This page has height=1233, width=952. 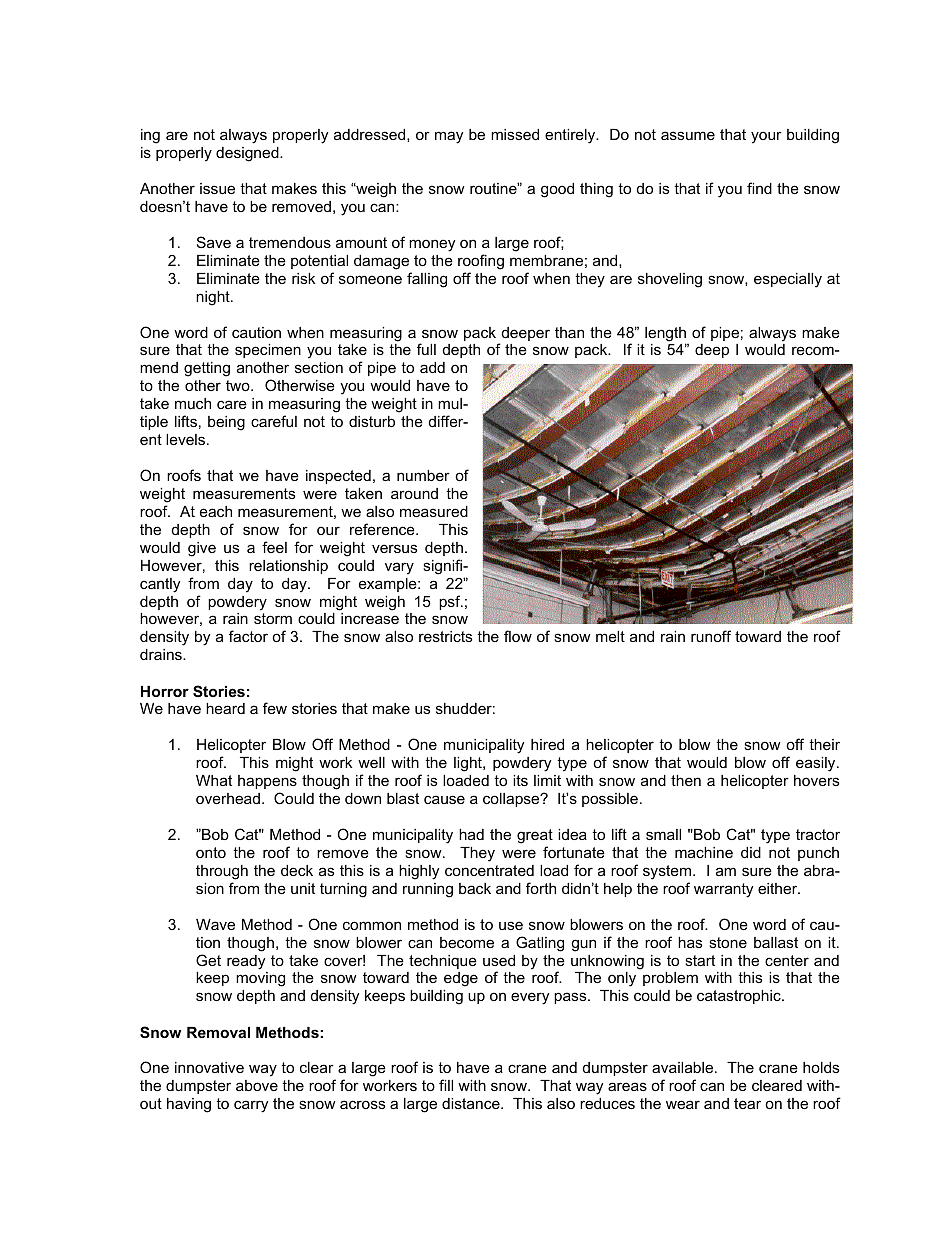 What do you see at coordinates (759, 188) in the page?
I see `find` at bounding box center [759, 188].
